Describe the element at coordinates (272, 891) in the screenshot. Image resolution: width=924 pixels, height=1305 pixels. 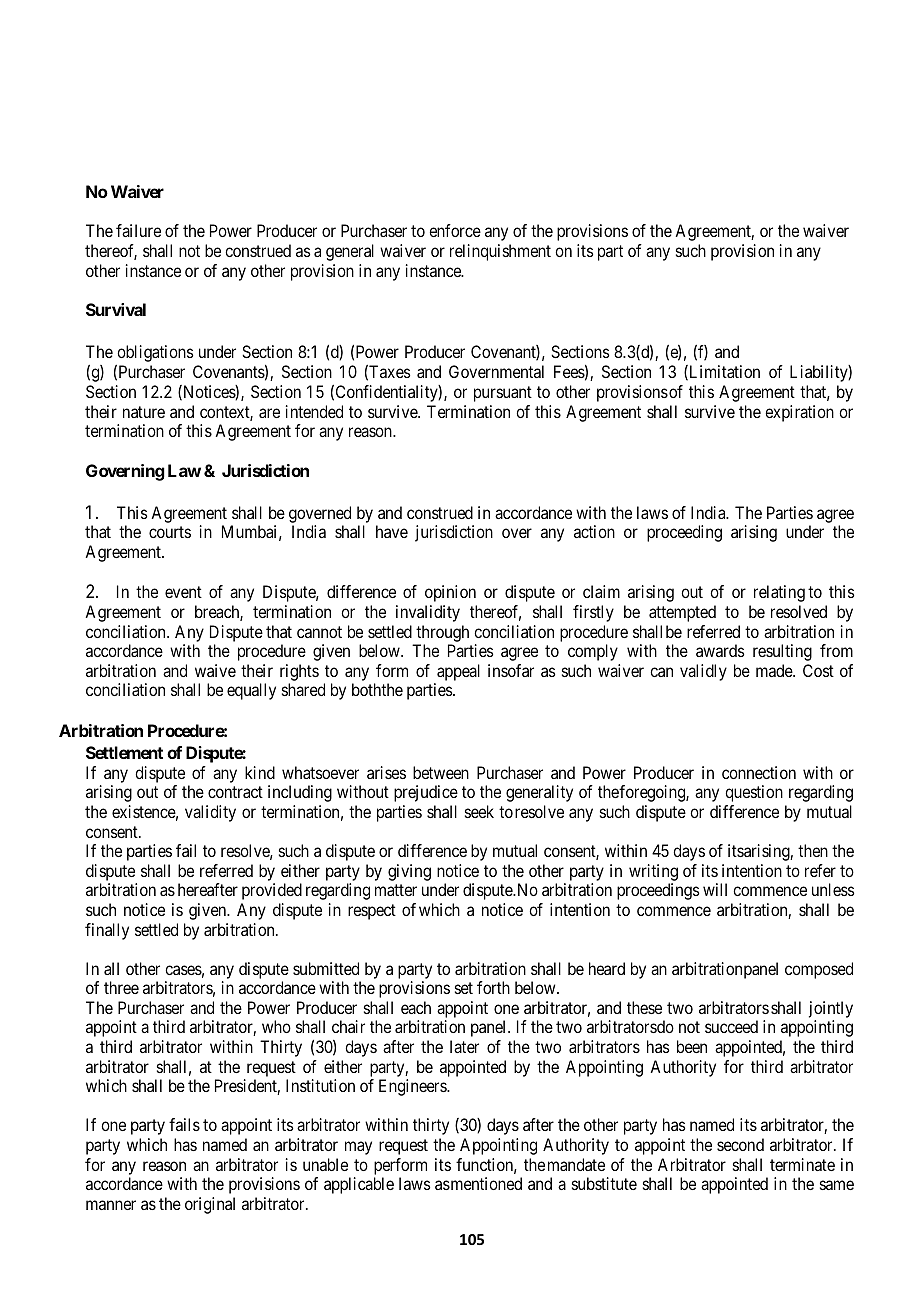
I see `provided` at that location.
